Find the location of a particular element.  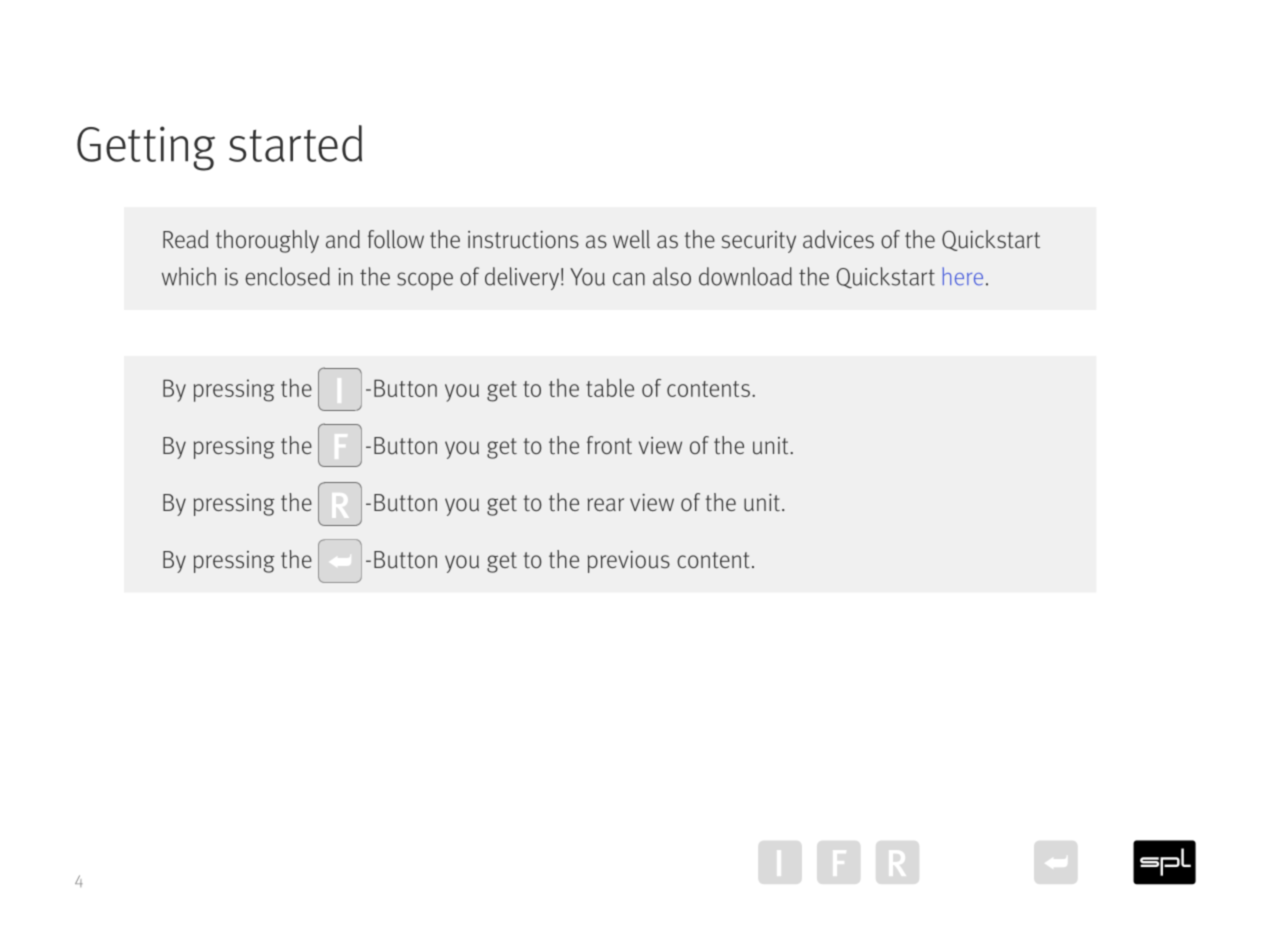

can is located at coordinates (629, 279).
